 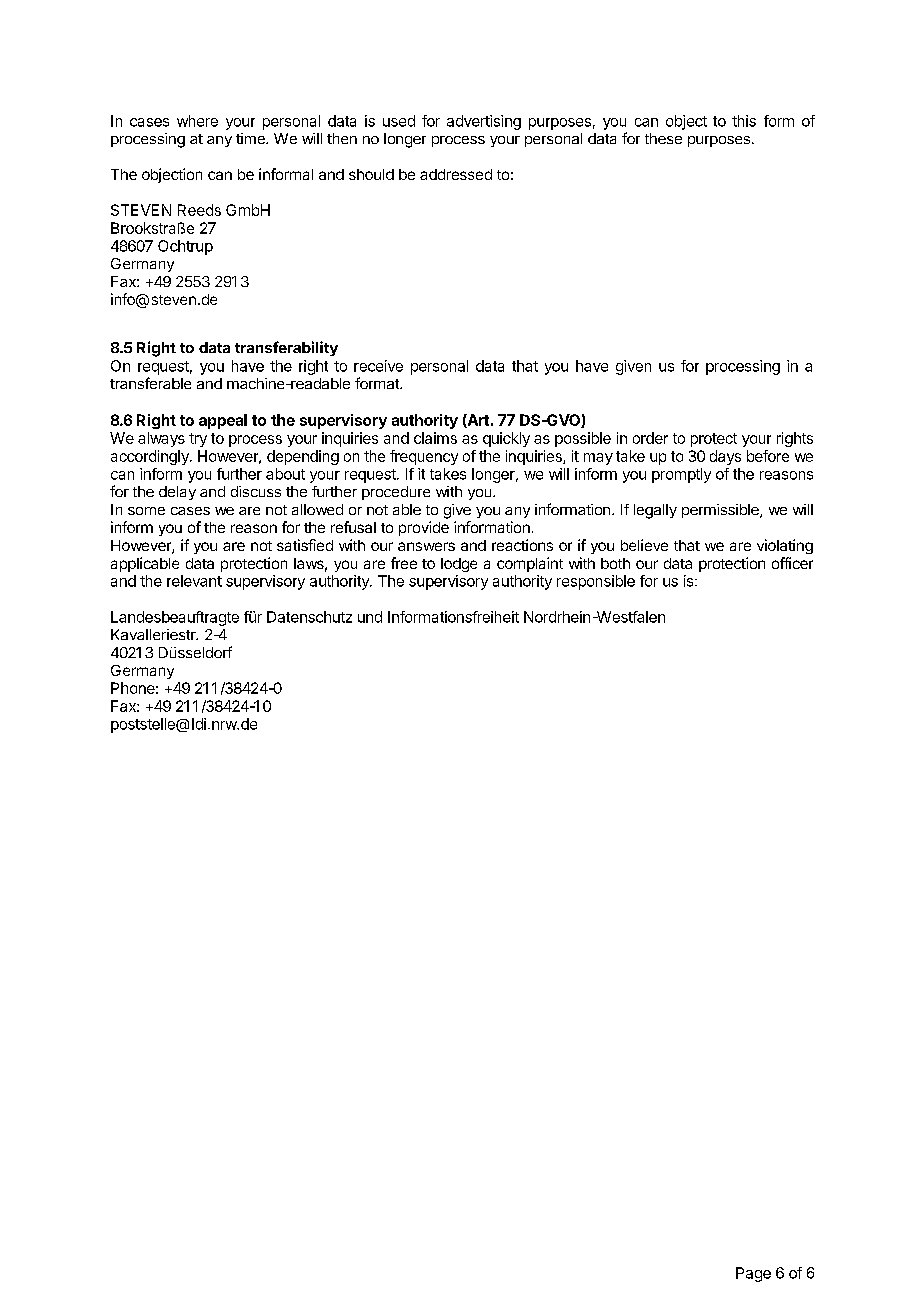 What do you see at coordinates (792, 563) in the screenshot?
I see `officer` at bounding box center [792, 563].
